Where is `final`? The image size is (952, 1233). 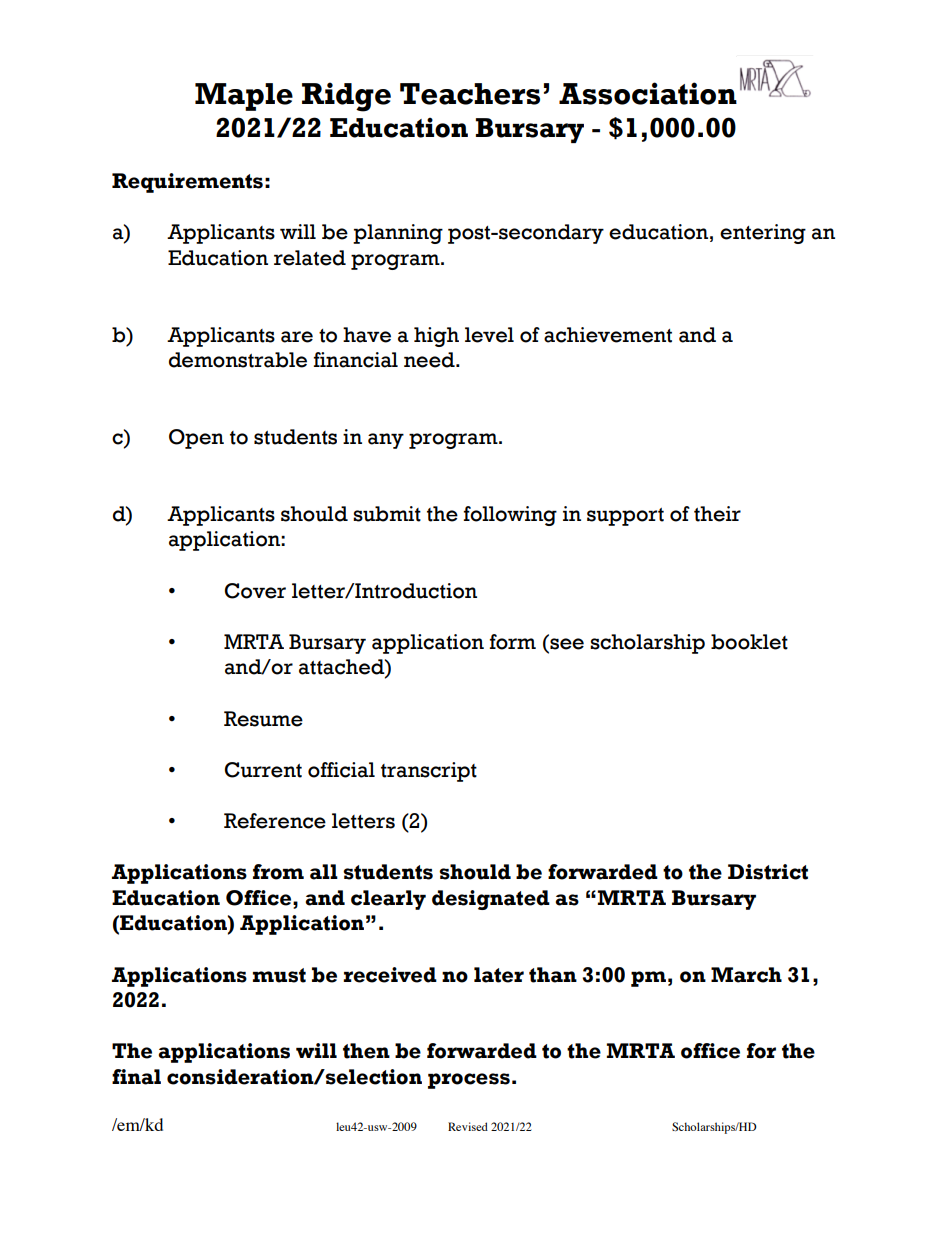
final is located at coordinates (136, 1077).
